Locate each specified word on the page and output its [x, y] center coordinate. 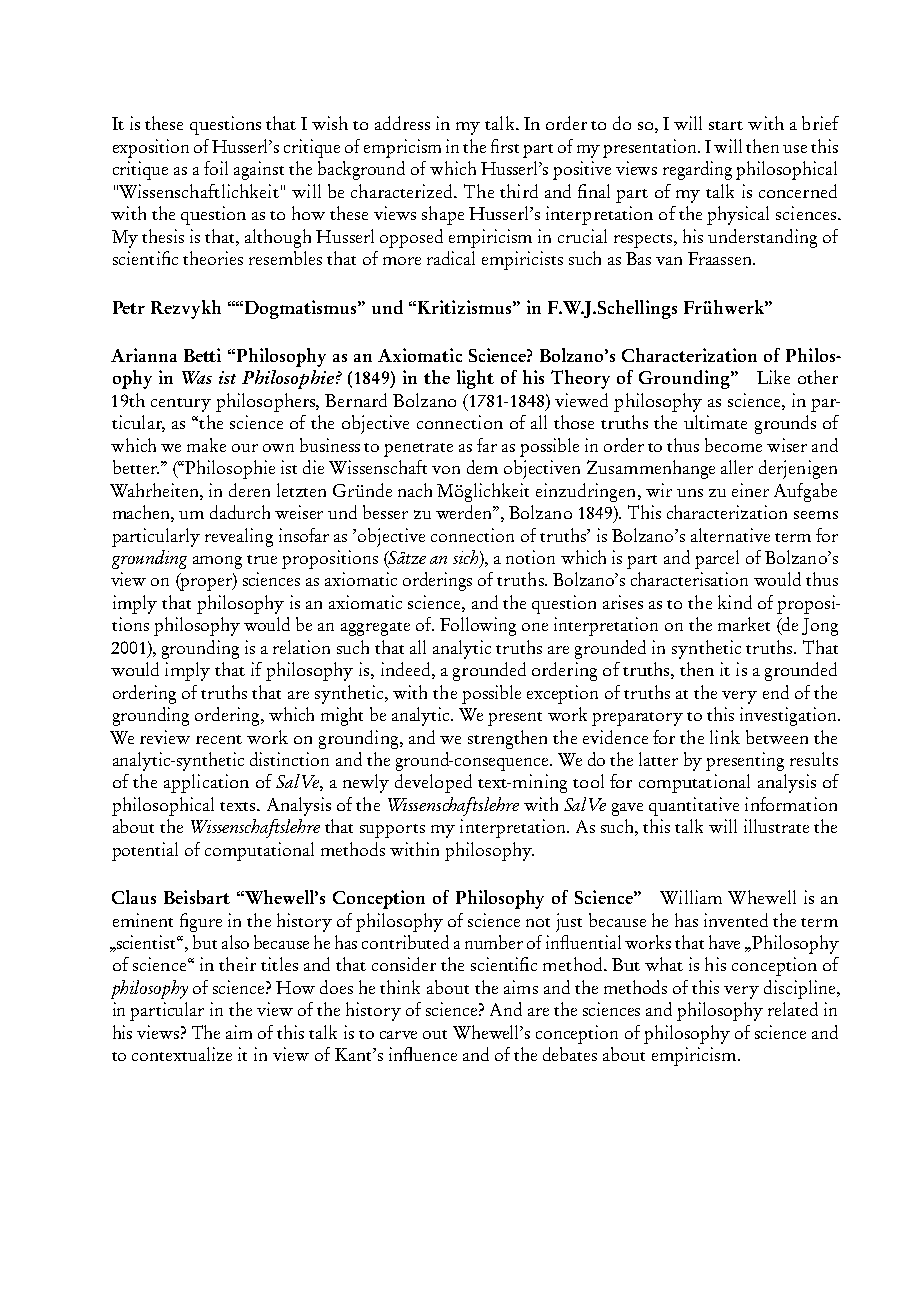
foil [216, 168]
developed [433, 783]
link [725, 737]
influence [423, 1054]
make [206, 445]
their [237, 964]
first [505, 146]
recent [219, 739]
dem [482, 467]
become [733, 445]
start [726, 125]
